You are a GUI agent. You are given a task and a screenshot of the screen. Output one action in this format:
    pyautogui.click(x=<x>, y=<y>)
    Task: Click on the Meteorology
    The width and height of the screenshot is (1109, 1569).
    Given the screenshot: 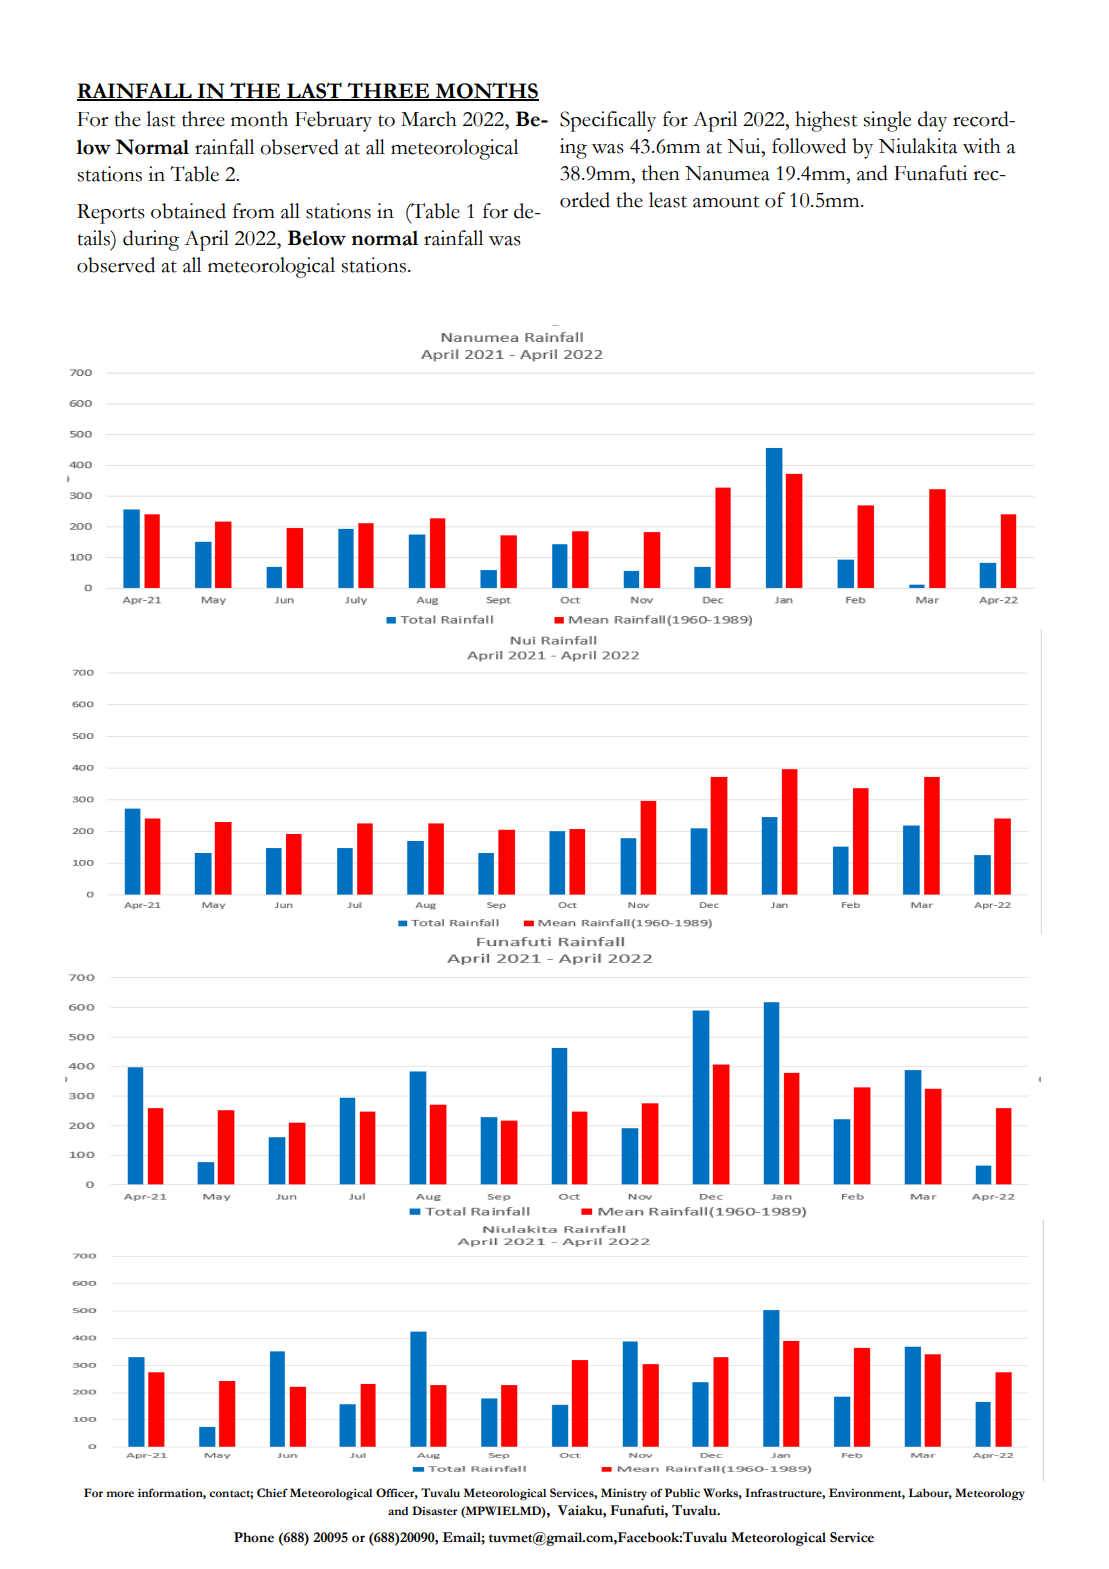 What is the action you would take?
    pyautogui.click(x=990, y=1494)
